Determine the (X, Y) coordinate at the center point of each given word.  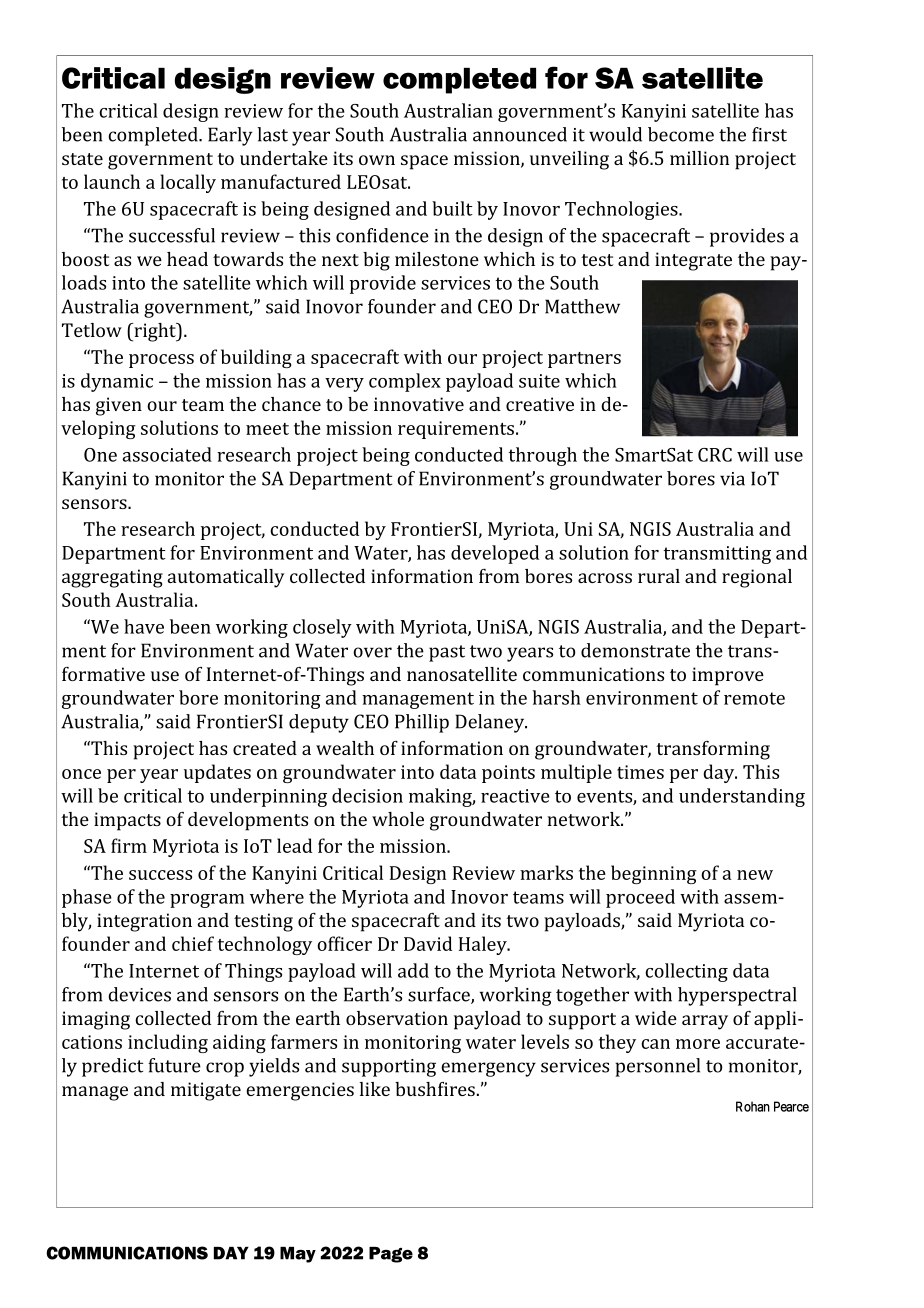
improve (728, 676)
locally (188, 183)
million (699, 158)
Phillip (422, 723)
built (452, 208)
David (428, 943)
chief (193, 943)
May (298, 1255)
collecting (686, 972)
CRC (715, 455)
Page (391, 1255)
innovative (419, 404)
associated (167, 454)
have (144, 626)
